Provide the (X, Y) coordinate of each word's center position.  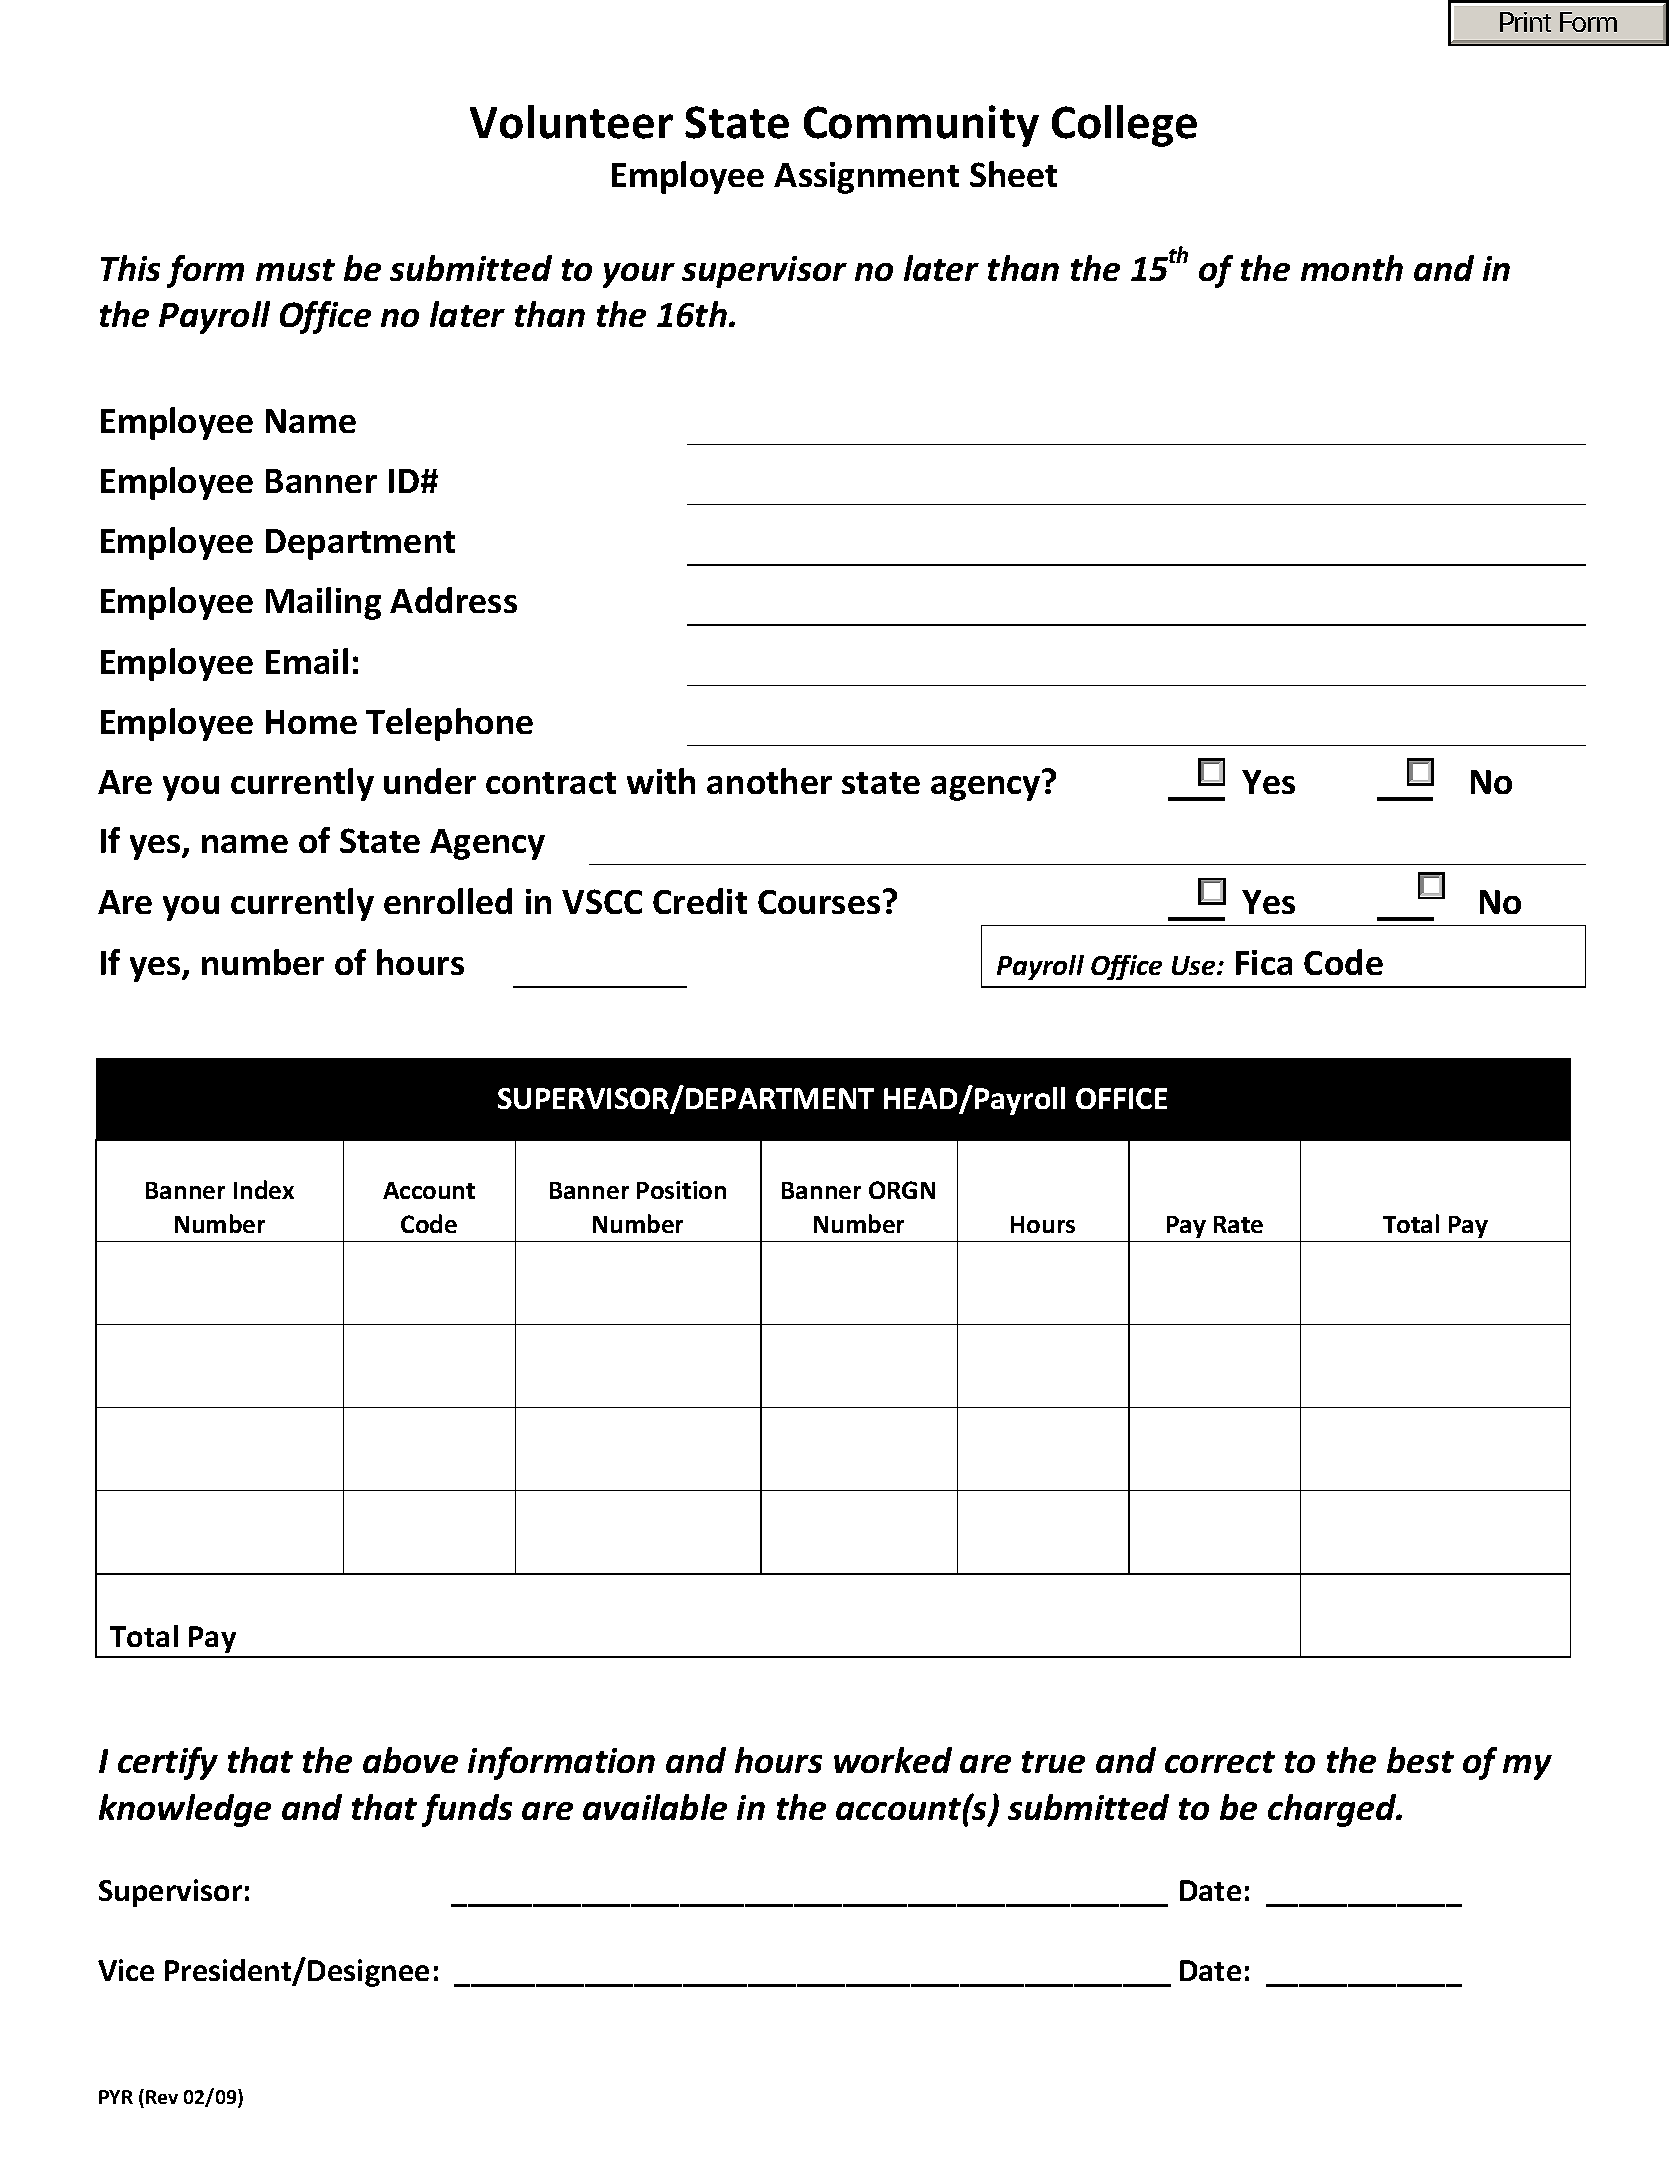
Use (1195, 965)
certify (168, 1763)
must (295, 270)
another (769, 781)
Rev (162, 2097)
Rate (1238, 1224)
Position (681, 1190)
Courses (819, 902)
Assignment (866, 178)
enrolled (448, 901)
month (1352, 268)
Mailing (323, 603)
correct (1220, 1762)
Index (264, 1189)
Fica (1264, 962)
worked (893, 1760)
